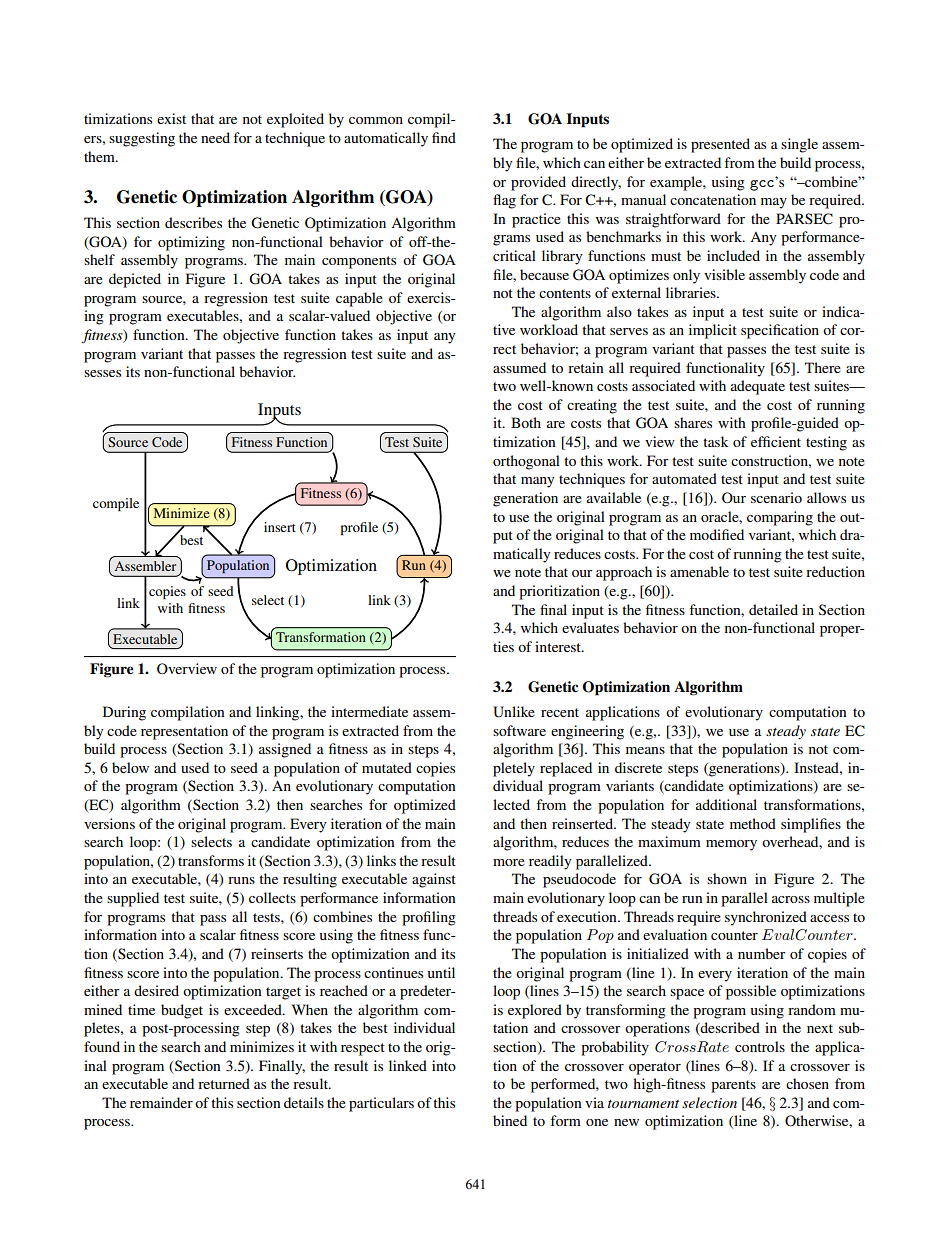  I want to click on mutated, so click(387, 767).
